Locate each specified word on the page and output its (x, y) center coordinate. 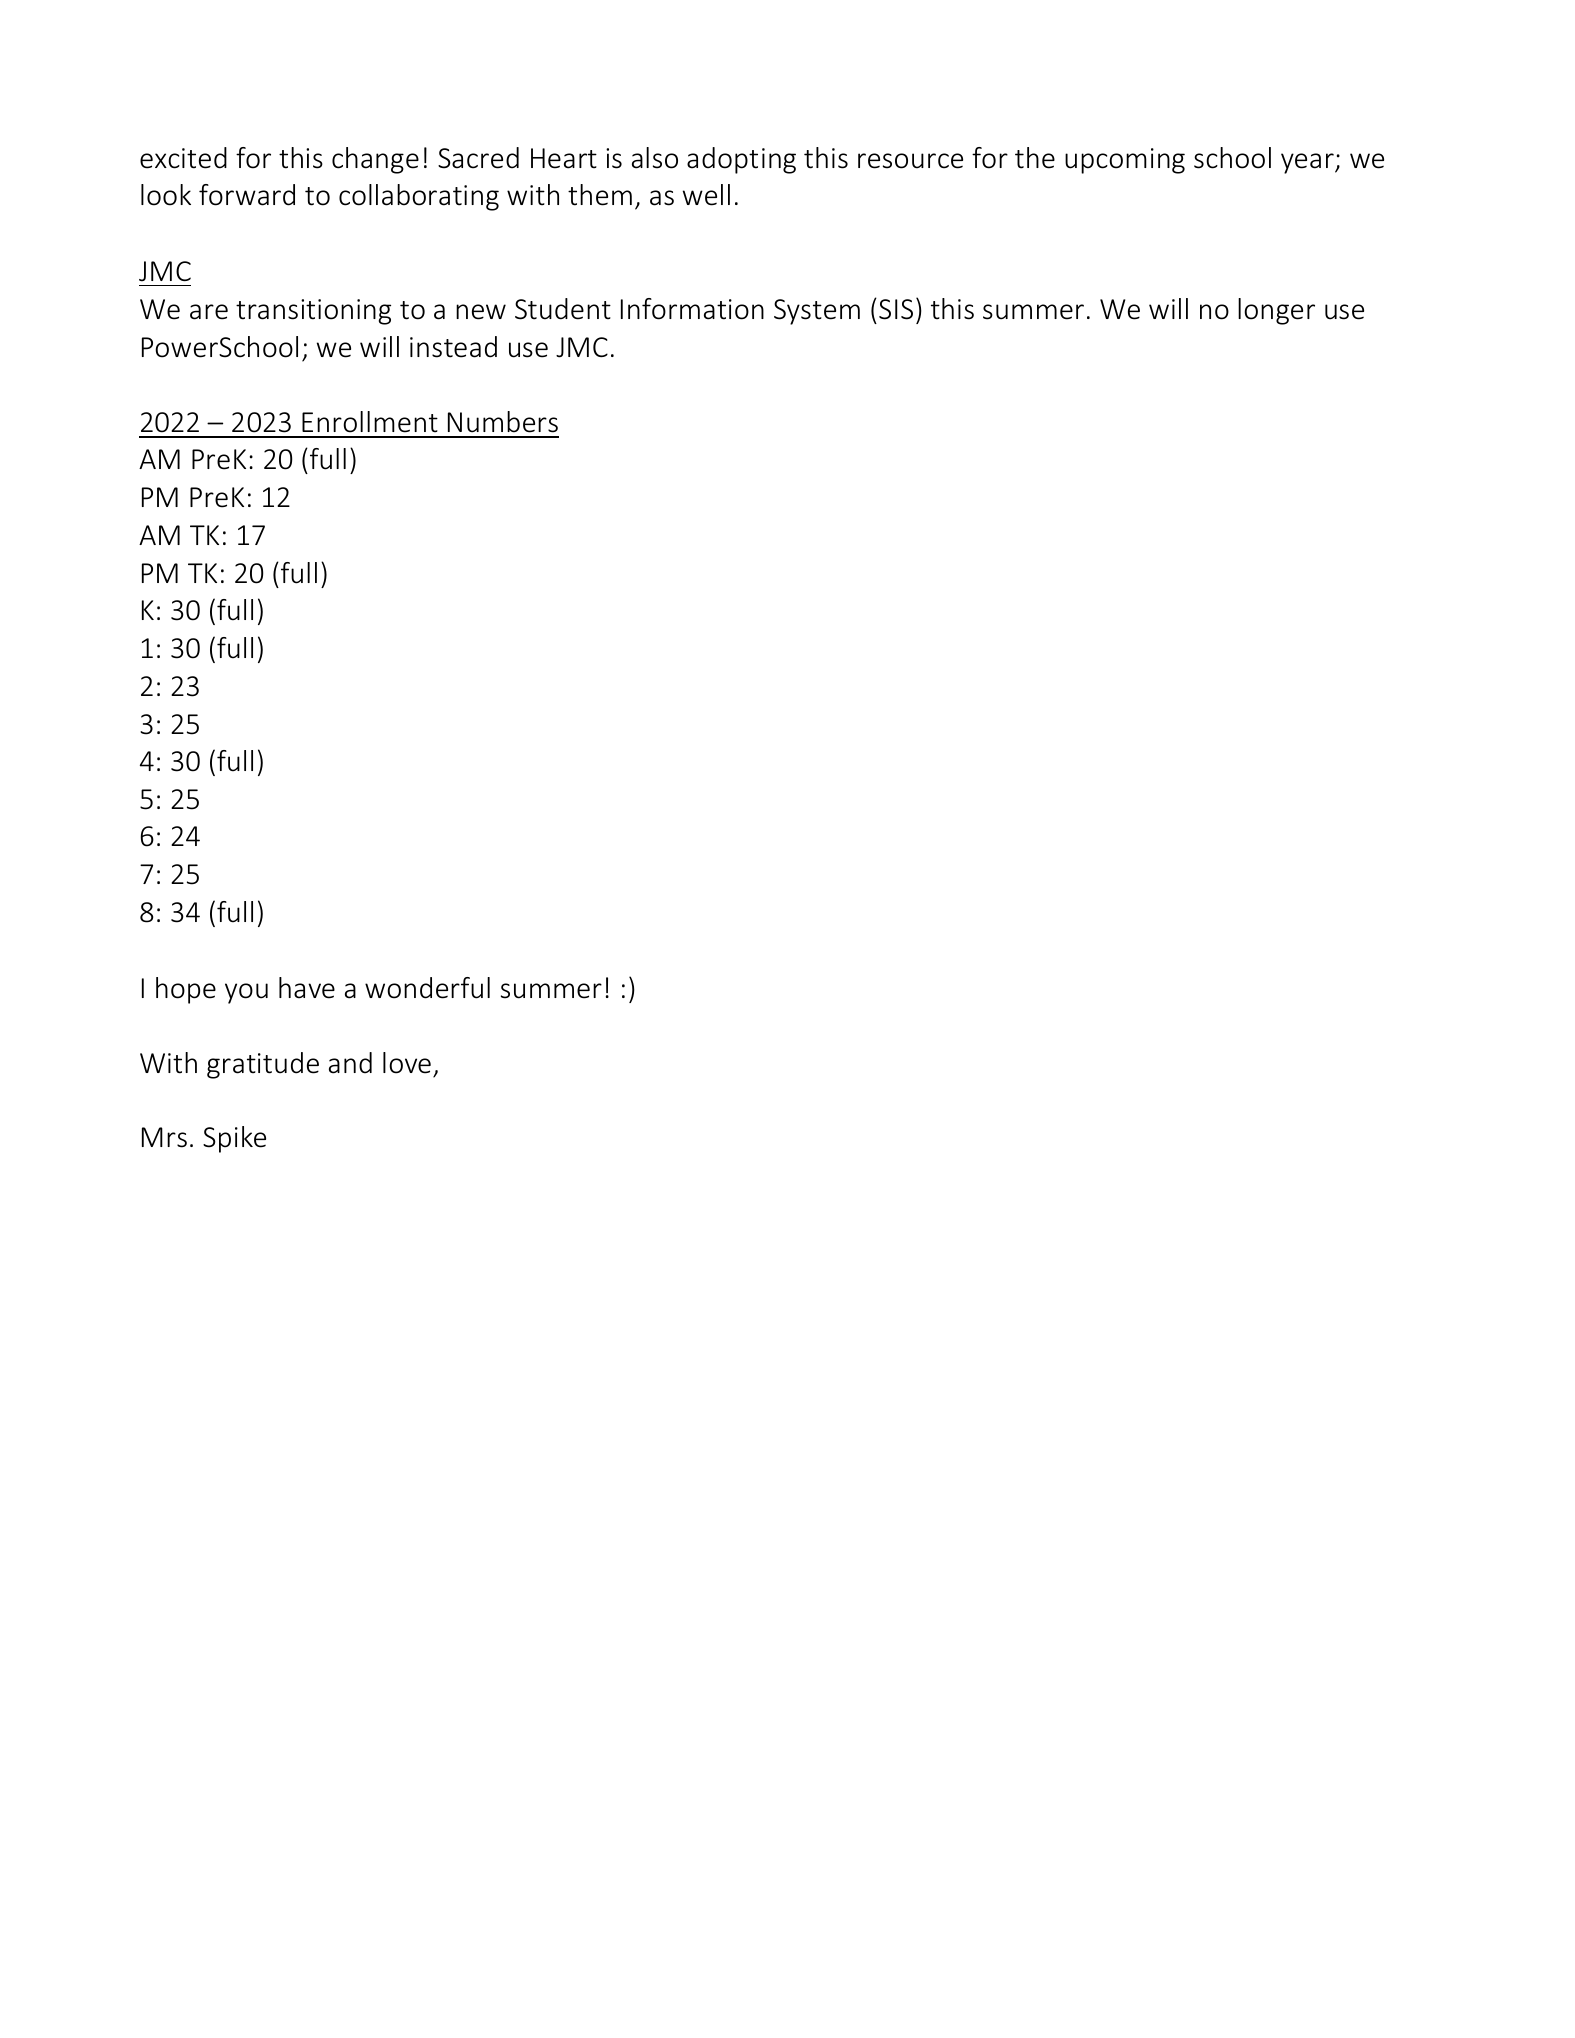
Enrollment (370, 422)
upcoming (1125, 161)
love (407, 1063)
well (706, 195)
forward (247, 195)
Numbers (503, 422)
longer (1276, 311)
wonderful (427, 988)
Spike (234, 1139)
